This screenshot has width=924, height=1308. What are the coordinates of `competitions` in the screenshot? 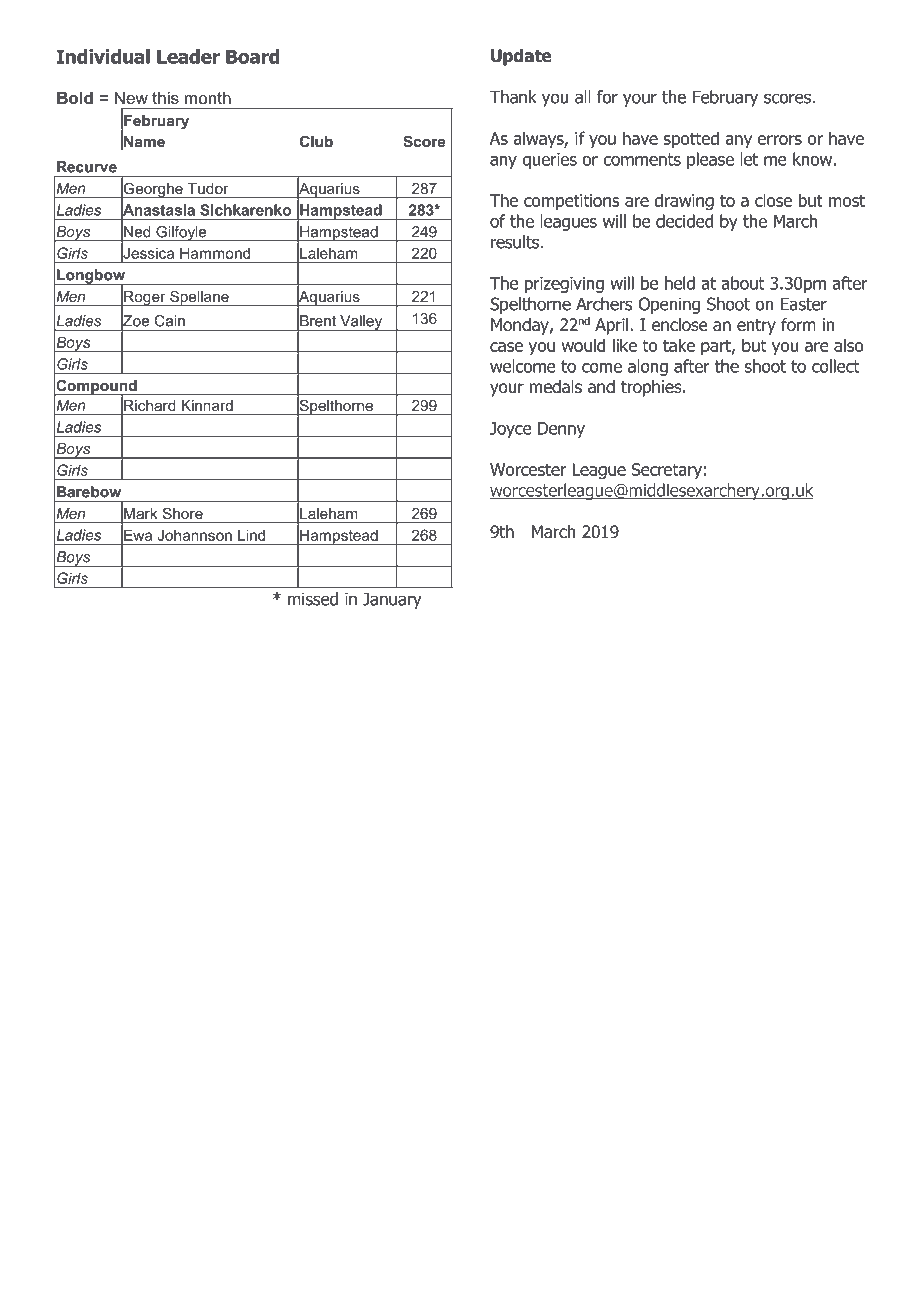 It's located at (572, 202).
